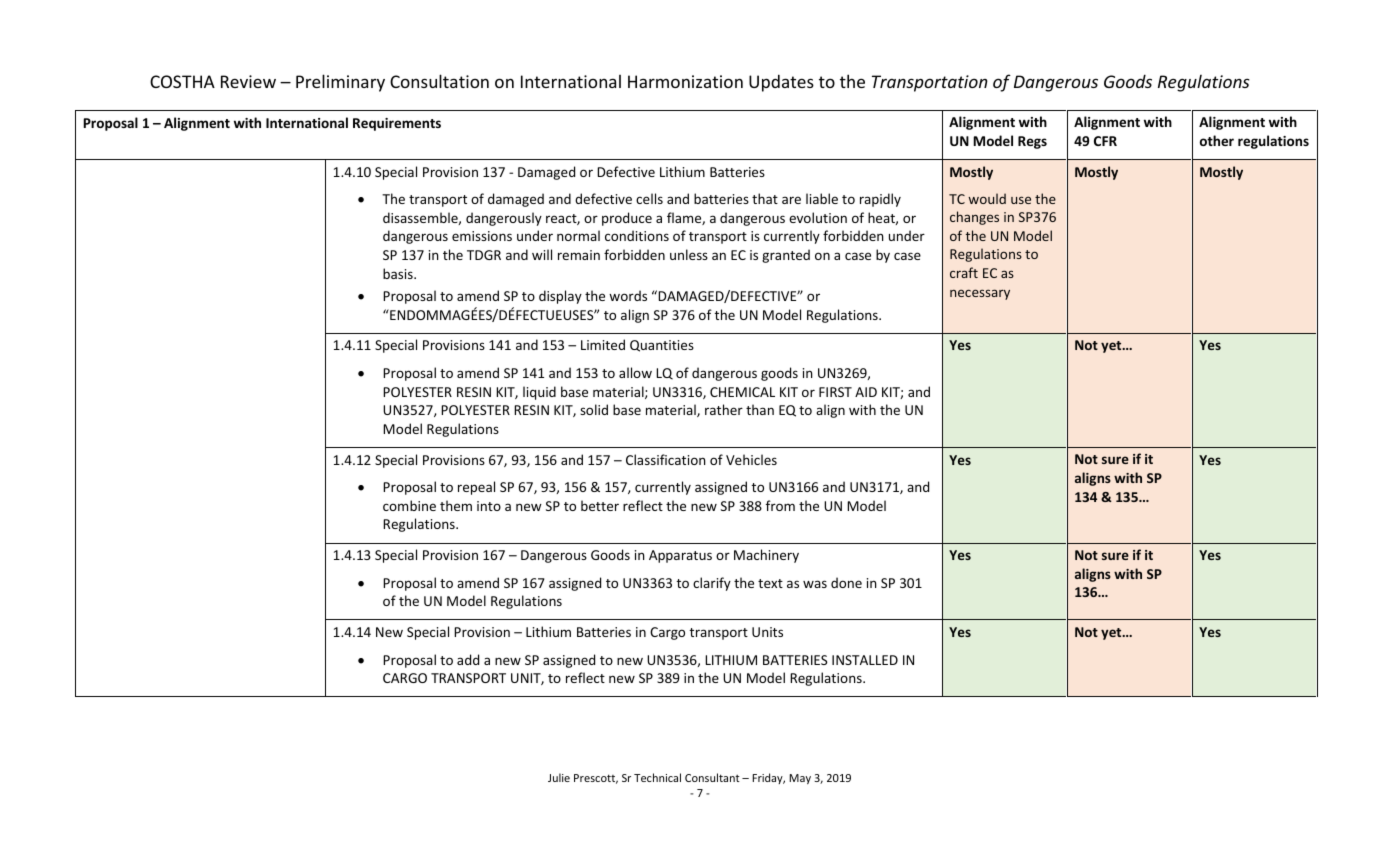 Image resolution: width=1400 pixels, height=850 pixels. What do you see at coordinates (476, 488) in the document?
I see `repeal` at bounding box center [476, 488].
